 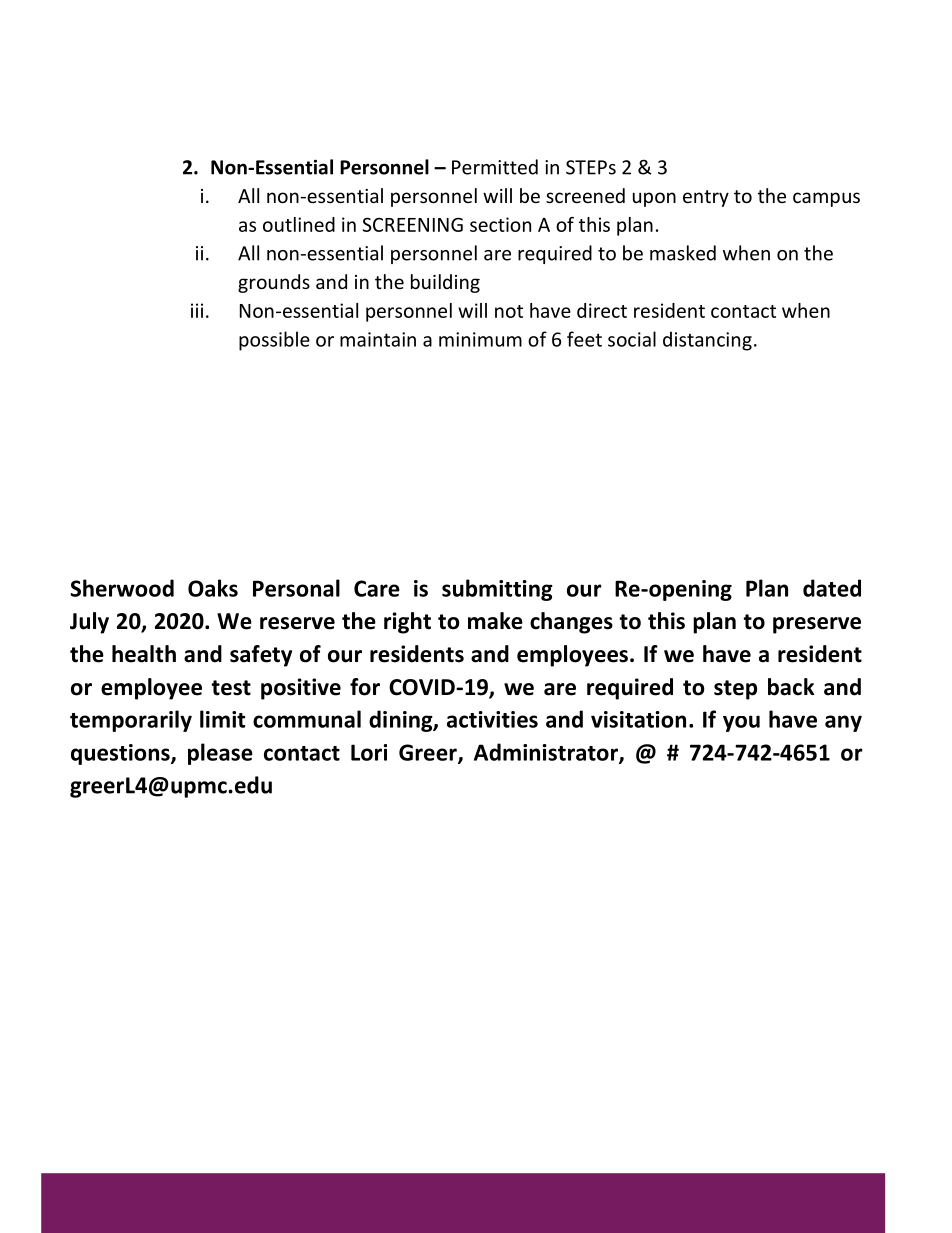 I want to click on you, so click(x=741, y=723).
